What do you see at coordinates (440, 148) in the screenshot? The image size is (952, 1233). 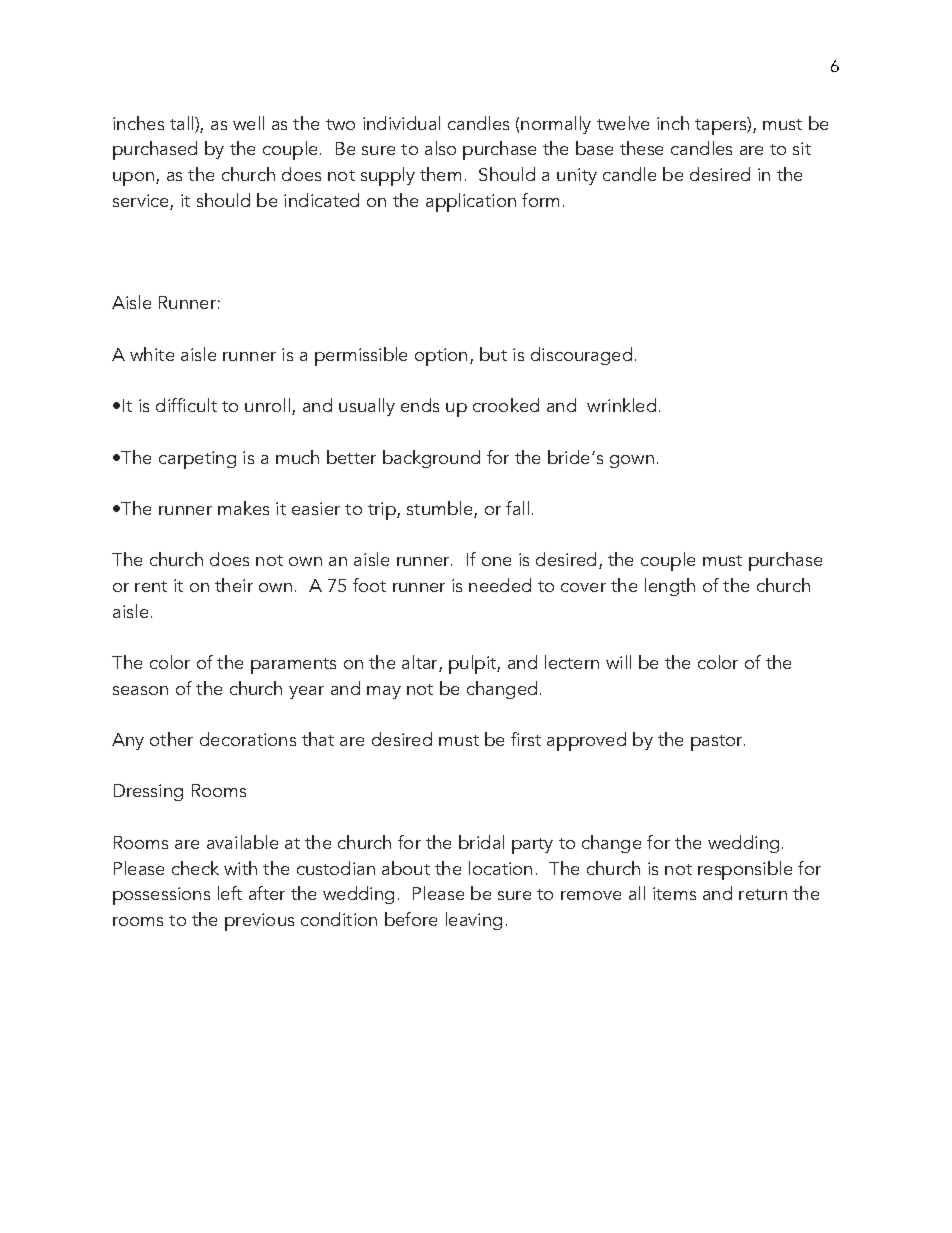 I see `also` at bounding box center [440, 148].
